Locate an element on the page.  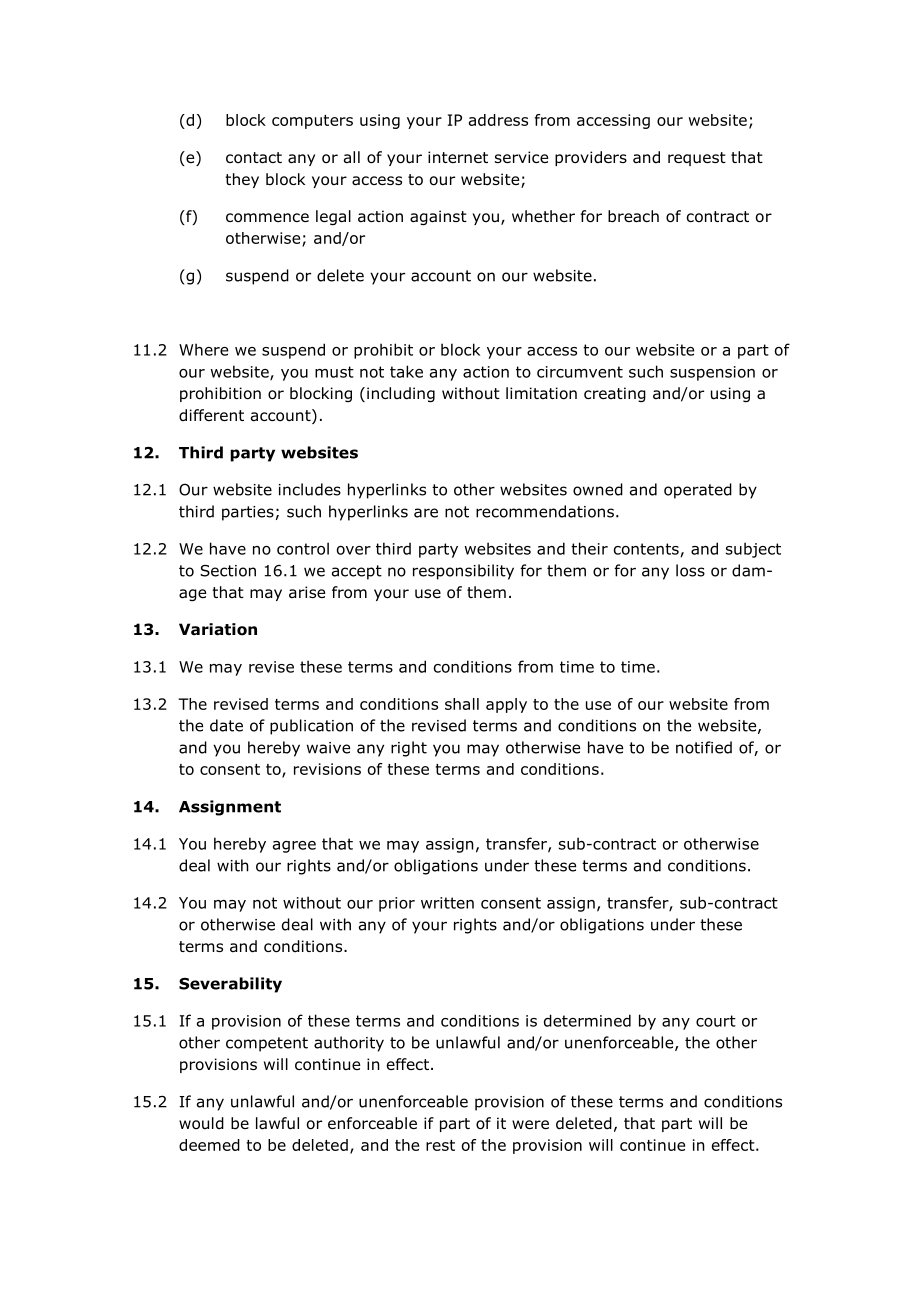
rest is located at coordinates (440, 1145).
